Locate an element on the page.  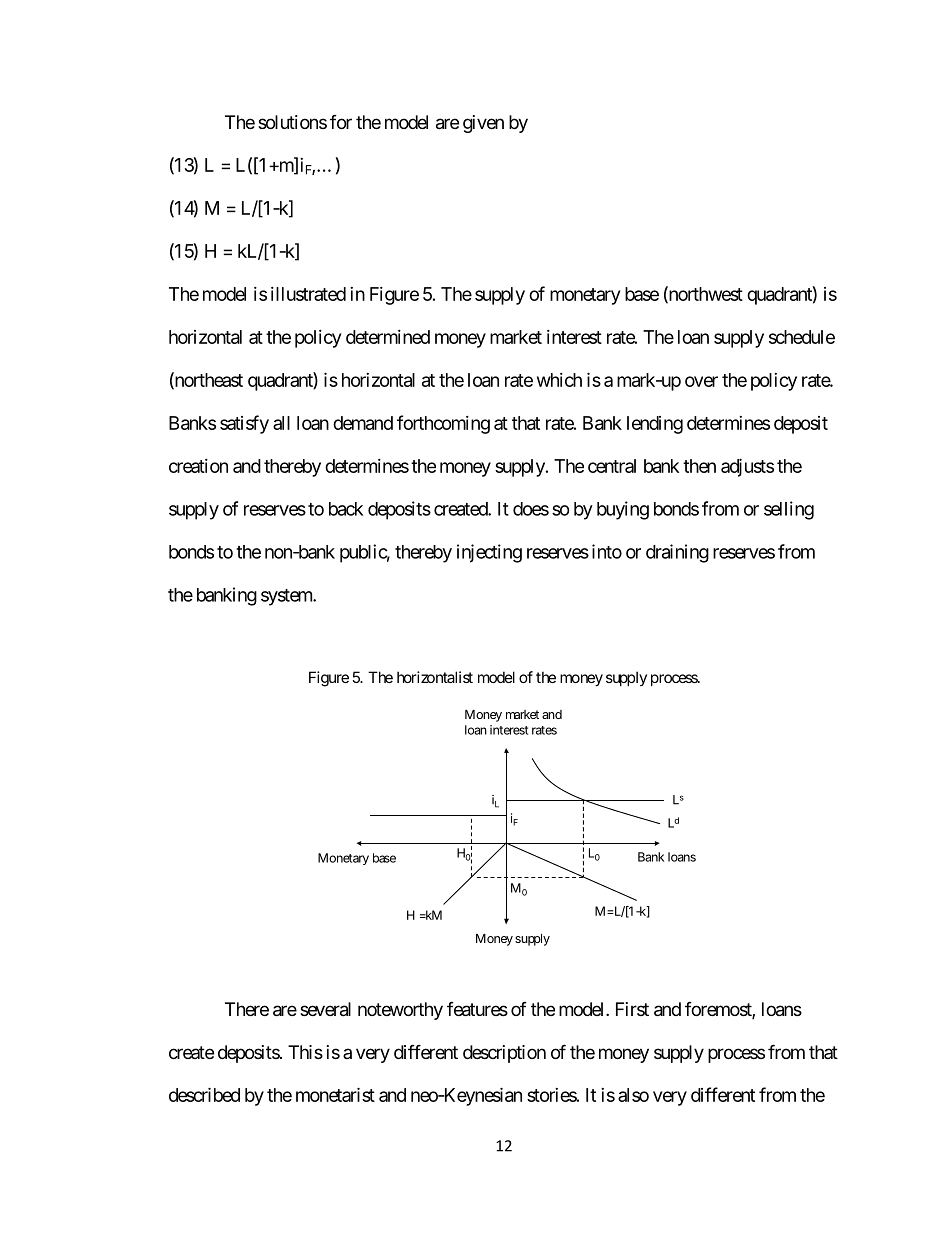
given is located at coordinates (483, 124).
